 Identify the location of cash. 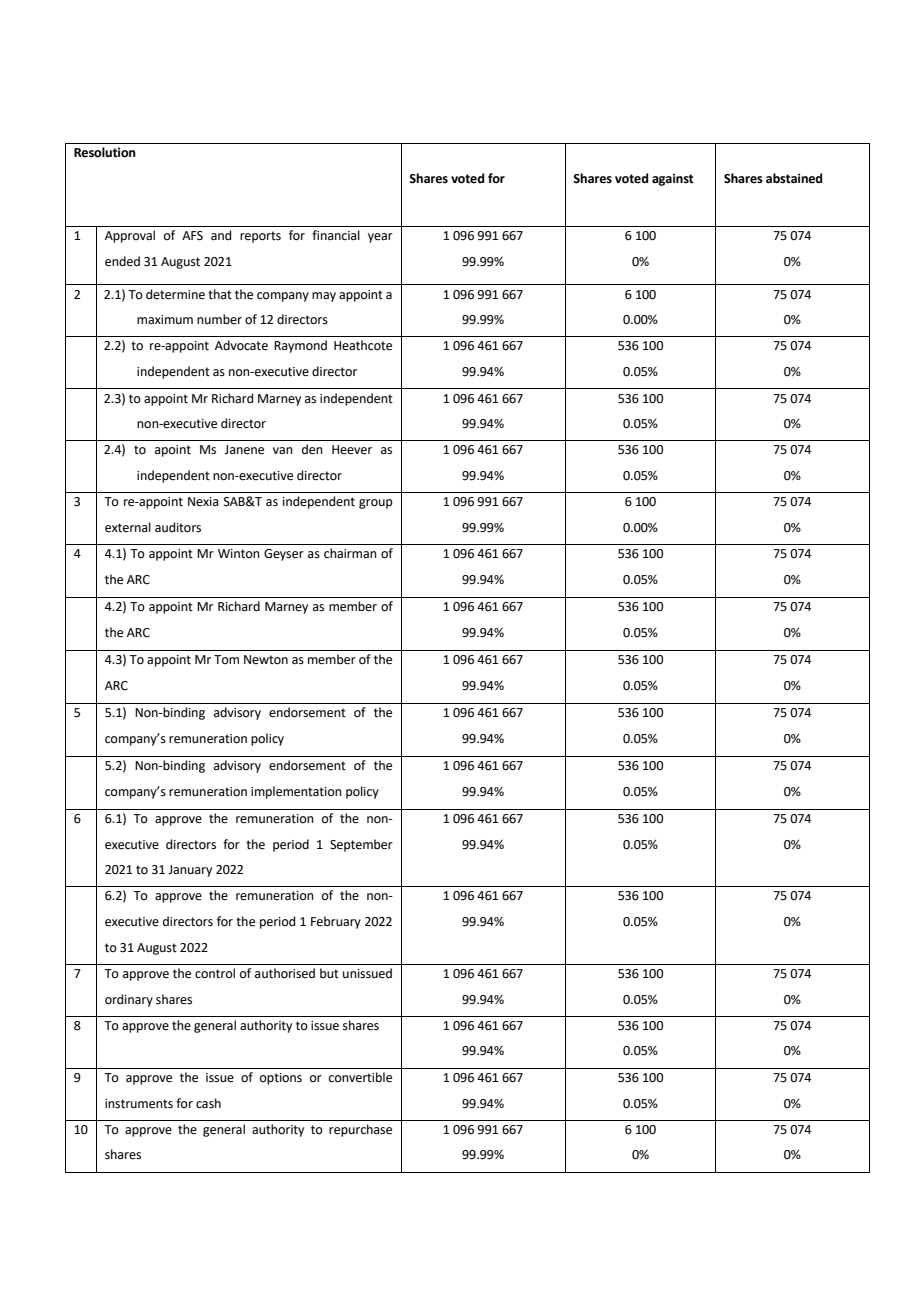
(208, 1103).
